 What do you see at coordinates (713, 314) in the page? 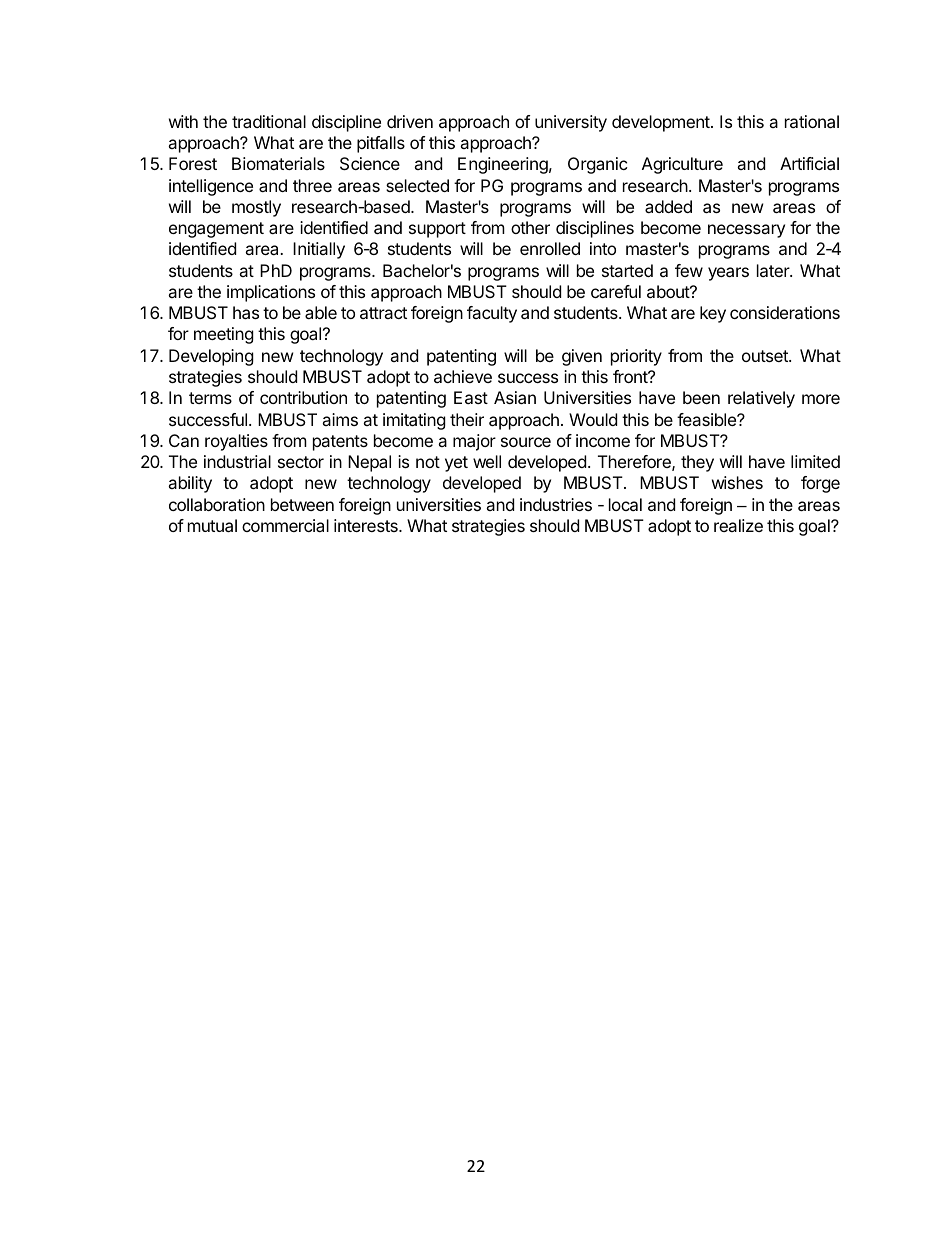
I see `key` at bounding box center [713, 314].
